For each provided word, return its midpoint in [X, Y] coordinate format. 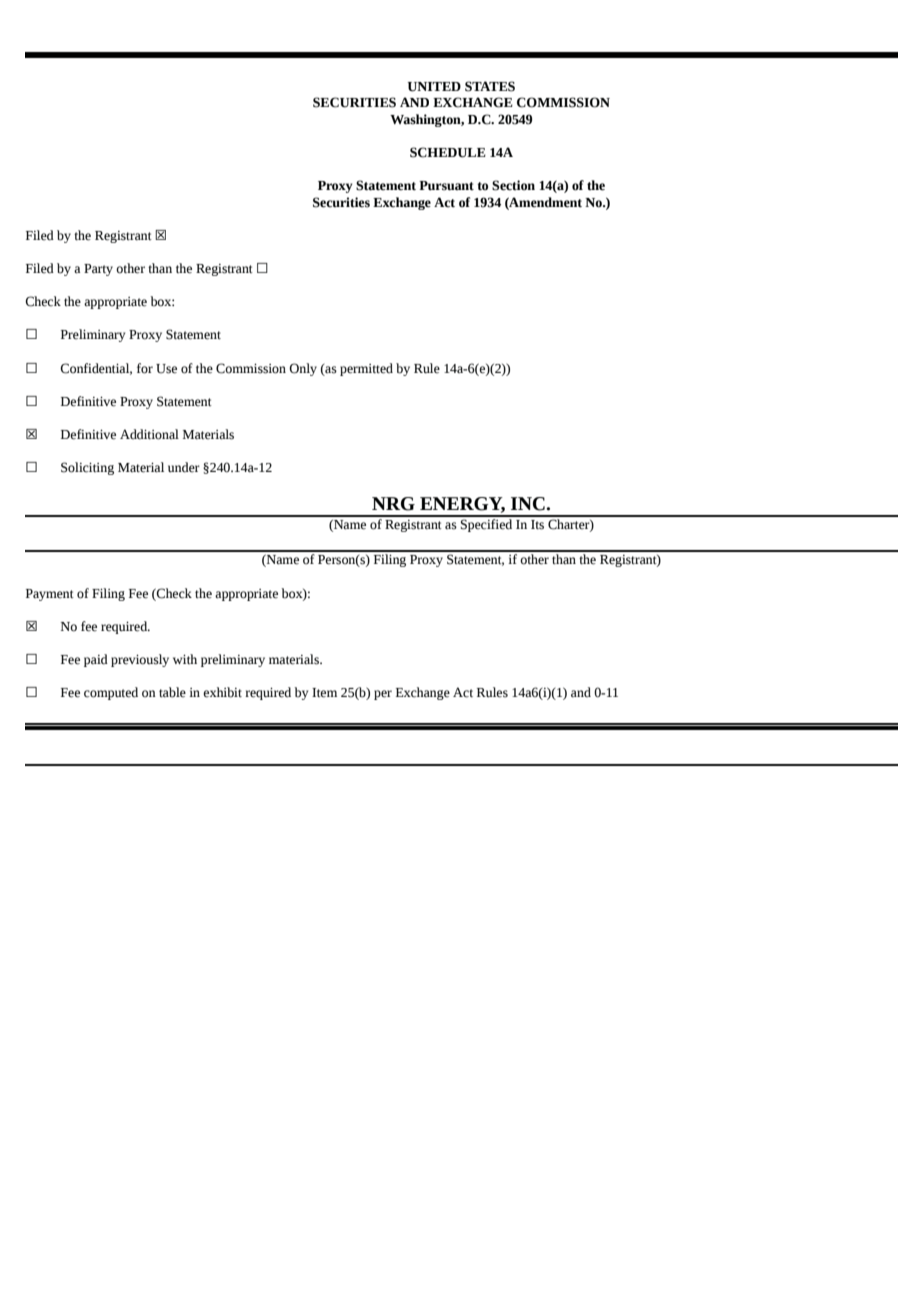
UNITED [434, 87]
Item [324, 693]
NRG [393, 504]
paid [96, 660]
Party [98, 270]
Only [303, 369]
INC [529, 504]
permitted [366, 369]
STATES [490, 86]
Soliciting [87, 468]
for [145, 368]
